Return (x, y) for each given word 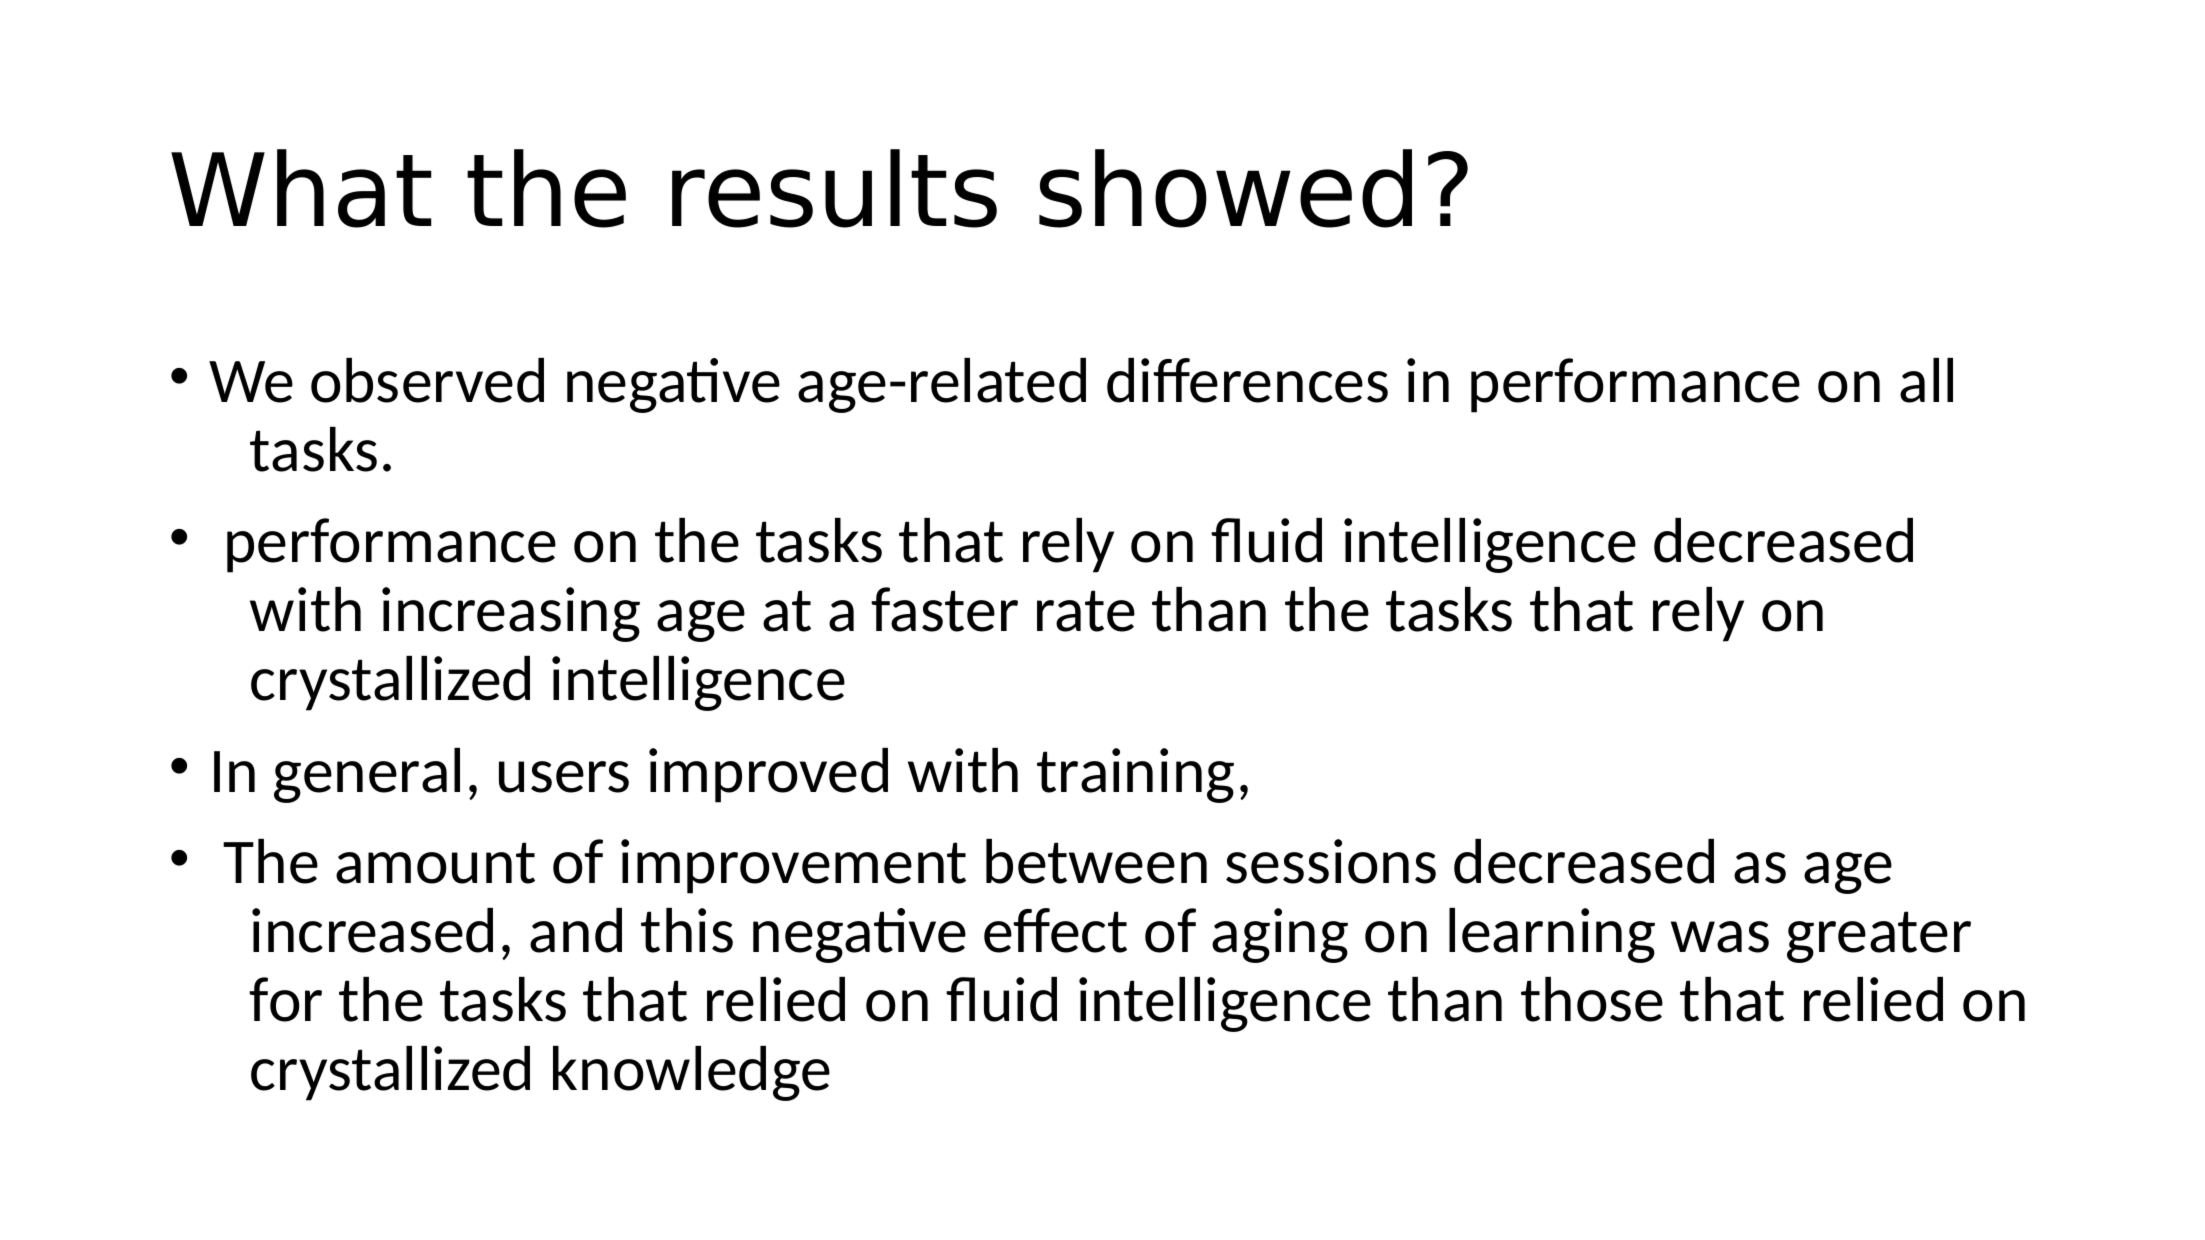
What (301, 188)
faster (944, 609)
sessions (1331, 861)
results (834, 188)
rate (1086, 611)
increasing (511, 614)
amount (435, 863)
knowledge (691, 1073)
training (1135, 775)
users (564, 777)
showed (1225, 188)
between (1096, 861)
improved (768, 775)
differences (1247, 380)
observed (427, 380)
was (1720, 937)
